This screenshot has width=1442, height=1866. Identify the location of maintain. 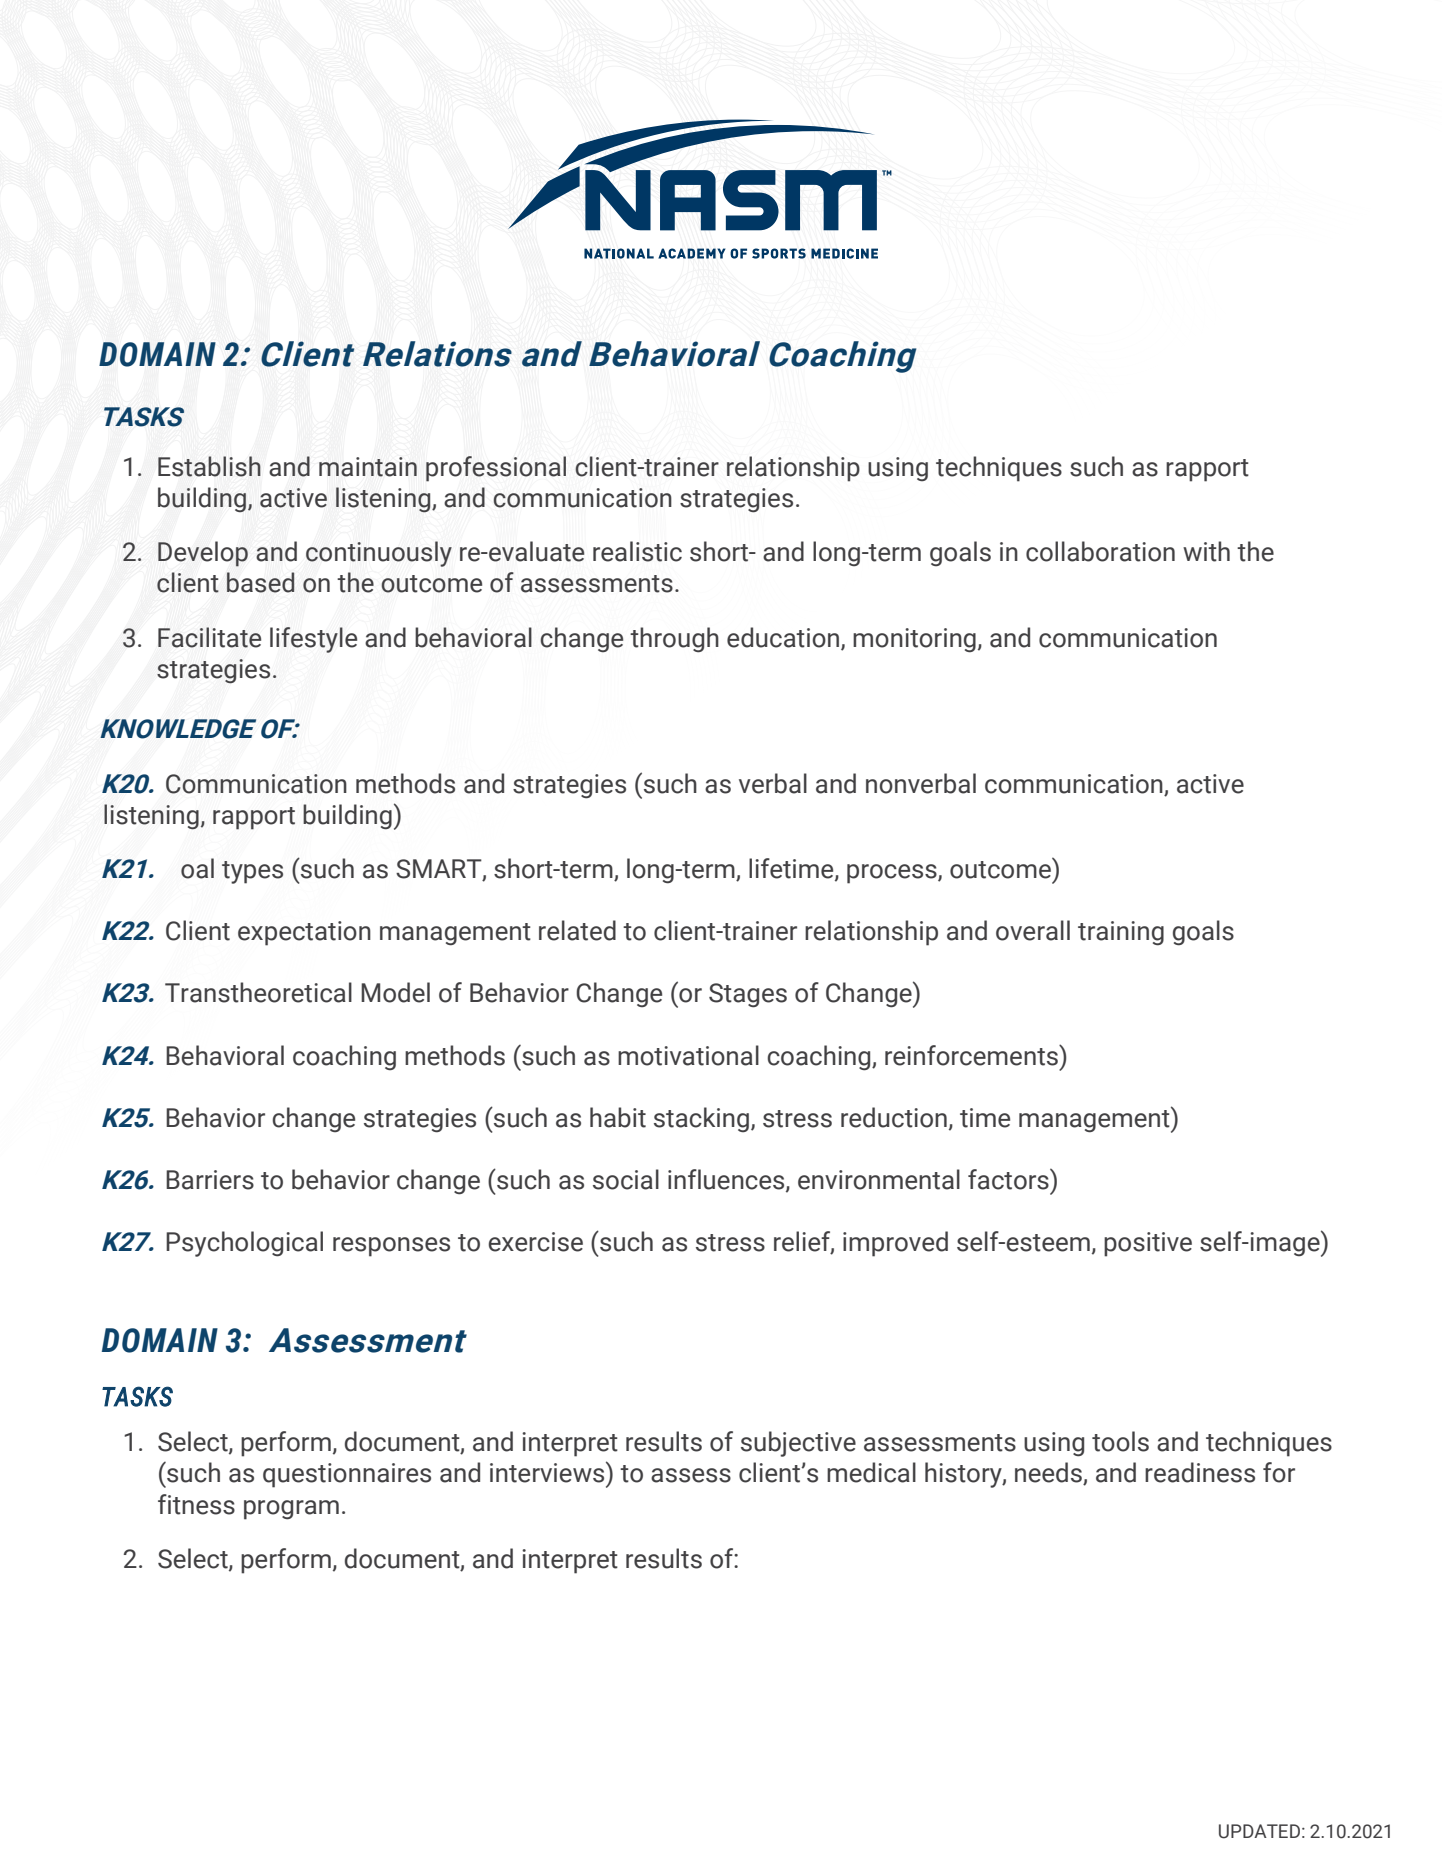
(368, 467).
